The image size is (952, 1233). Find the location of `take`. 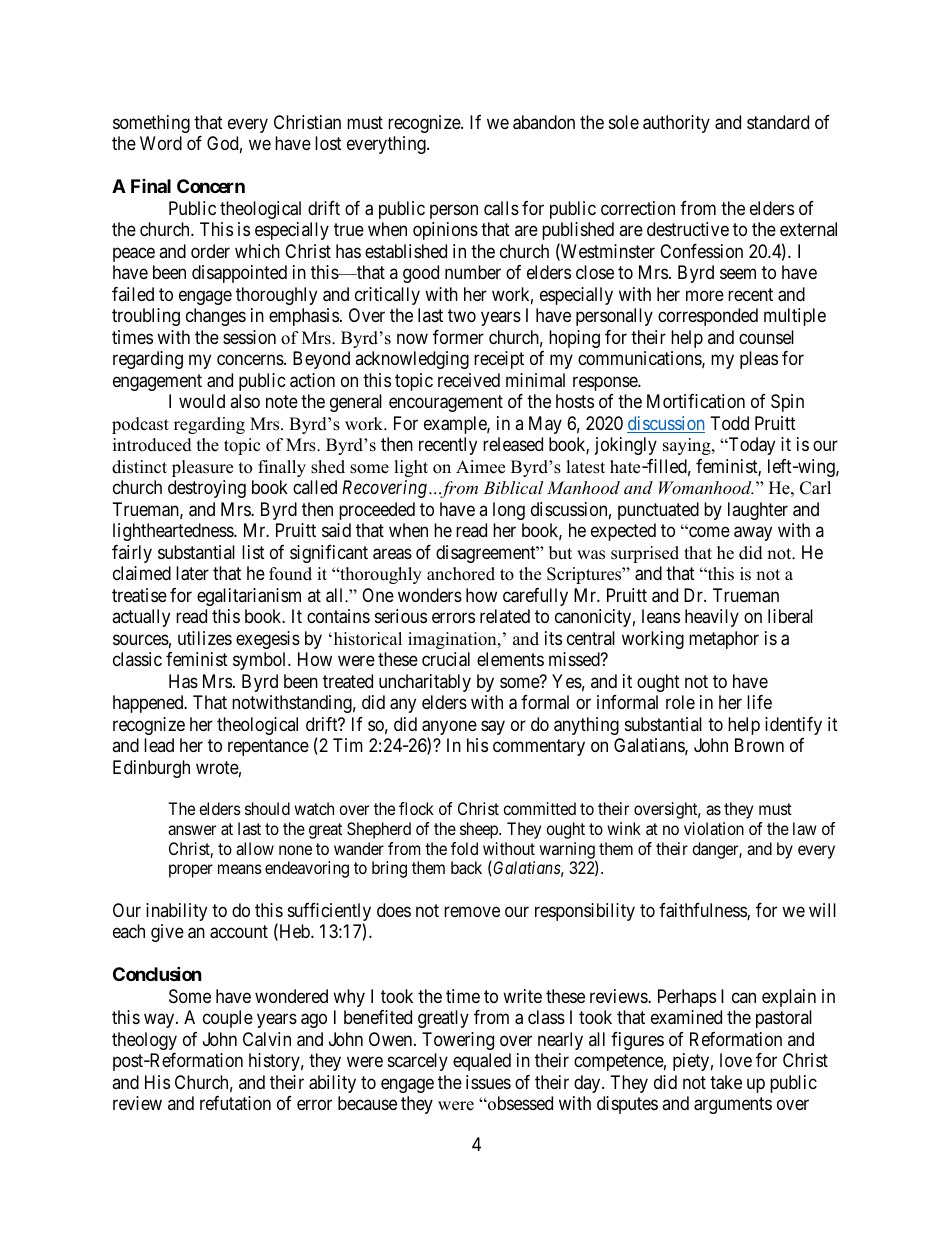

take is located at coordinates (726, 1082).
